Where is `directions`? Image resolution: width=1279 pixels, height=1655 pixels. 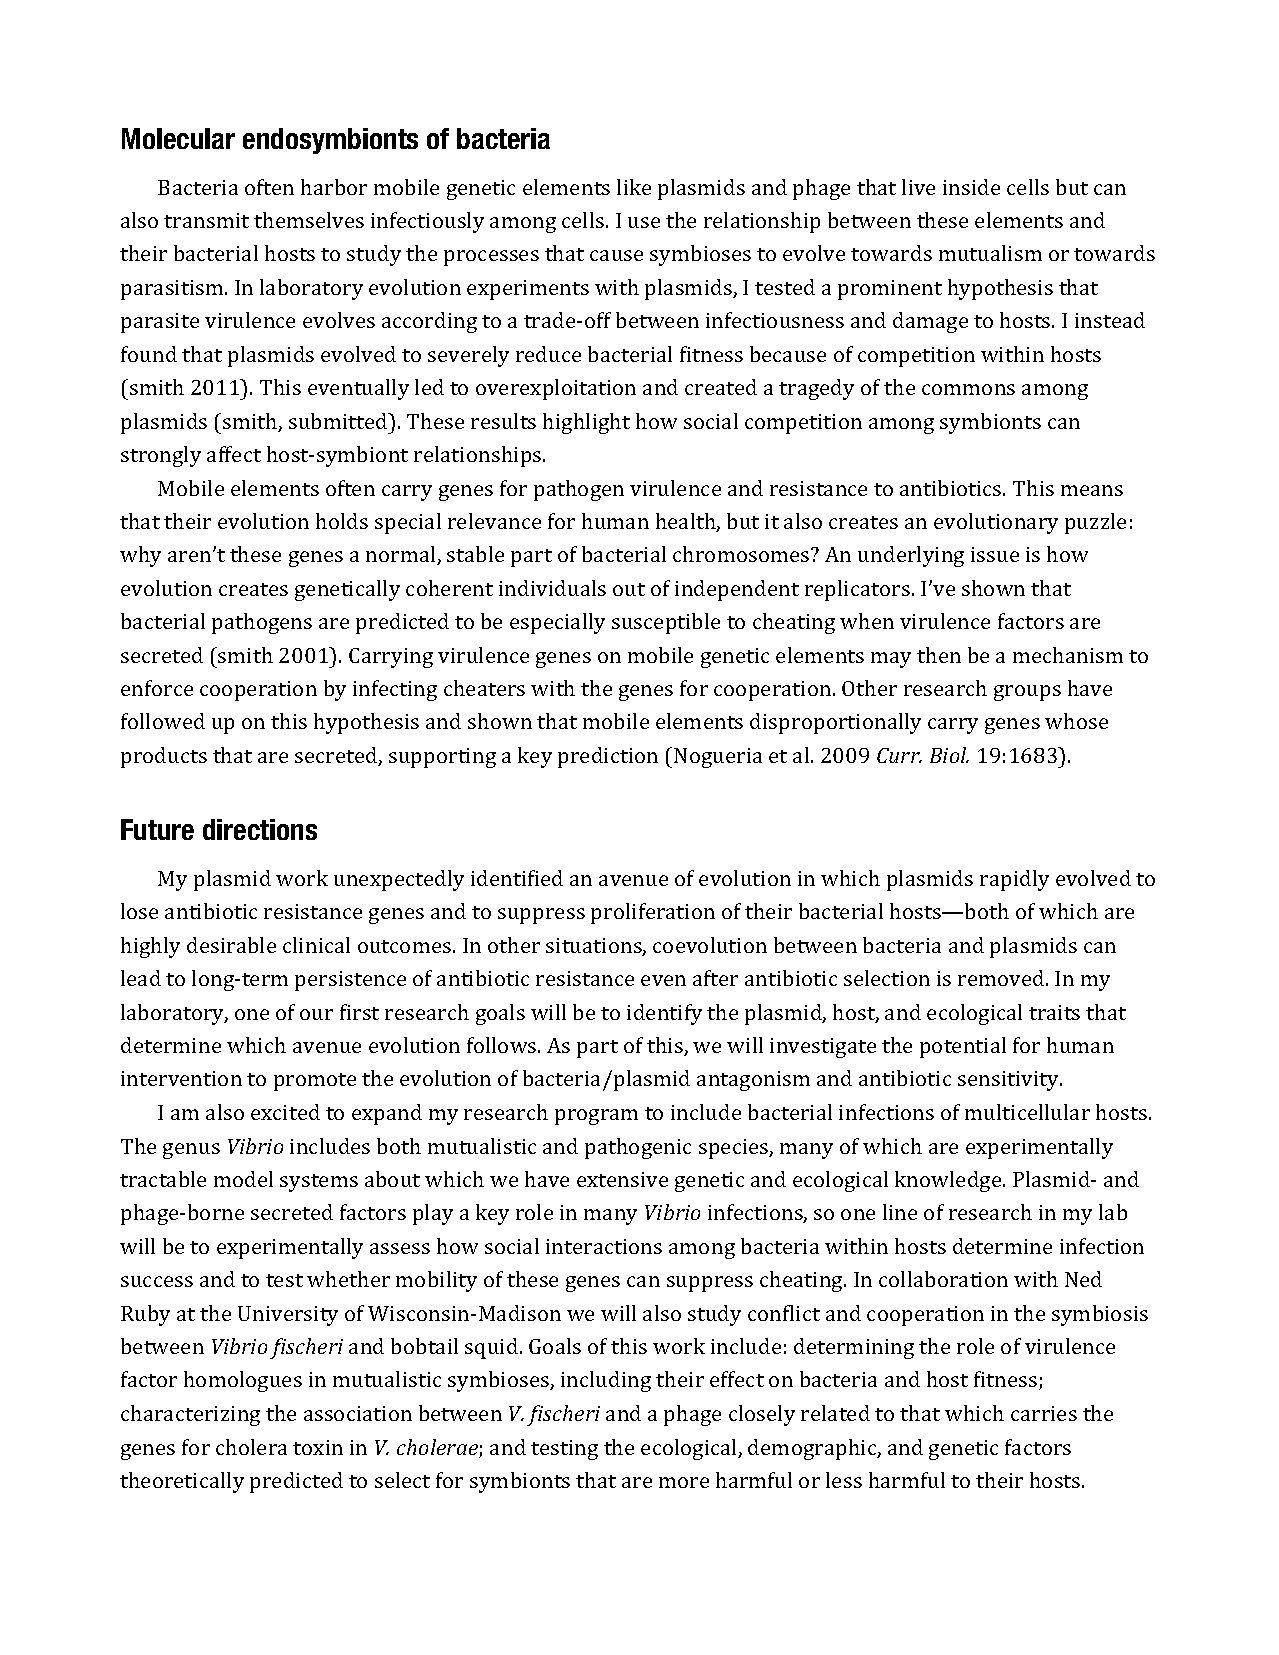
directions is located at coordinates (260, 829).
